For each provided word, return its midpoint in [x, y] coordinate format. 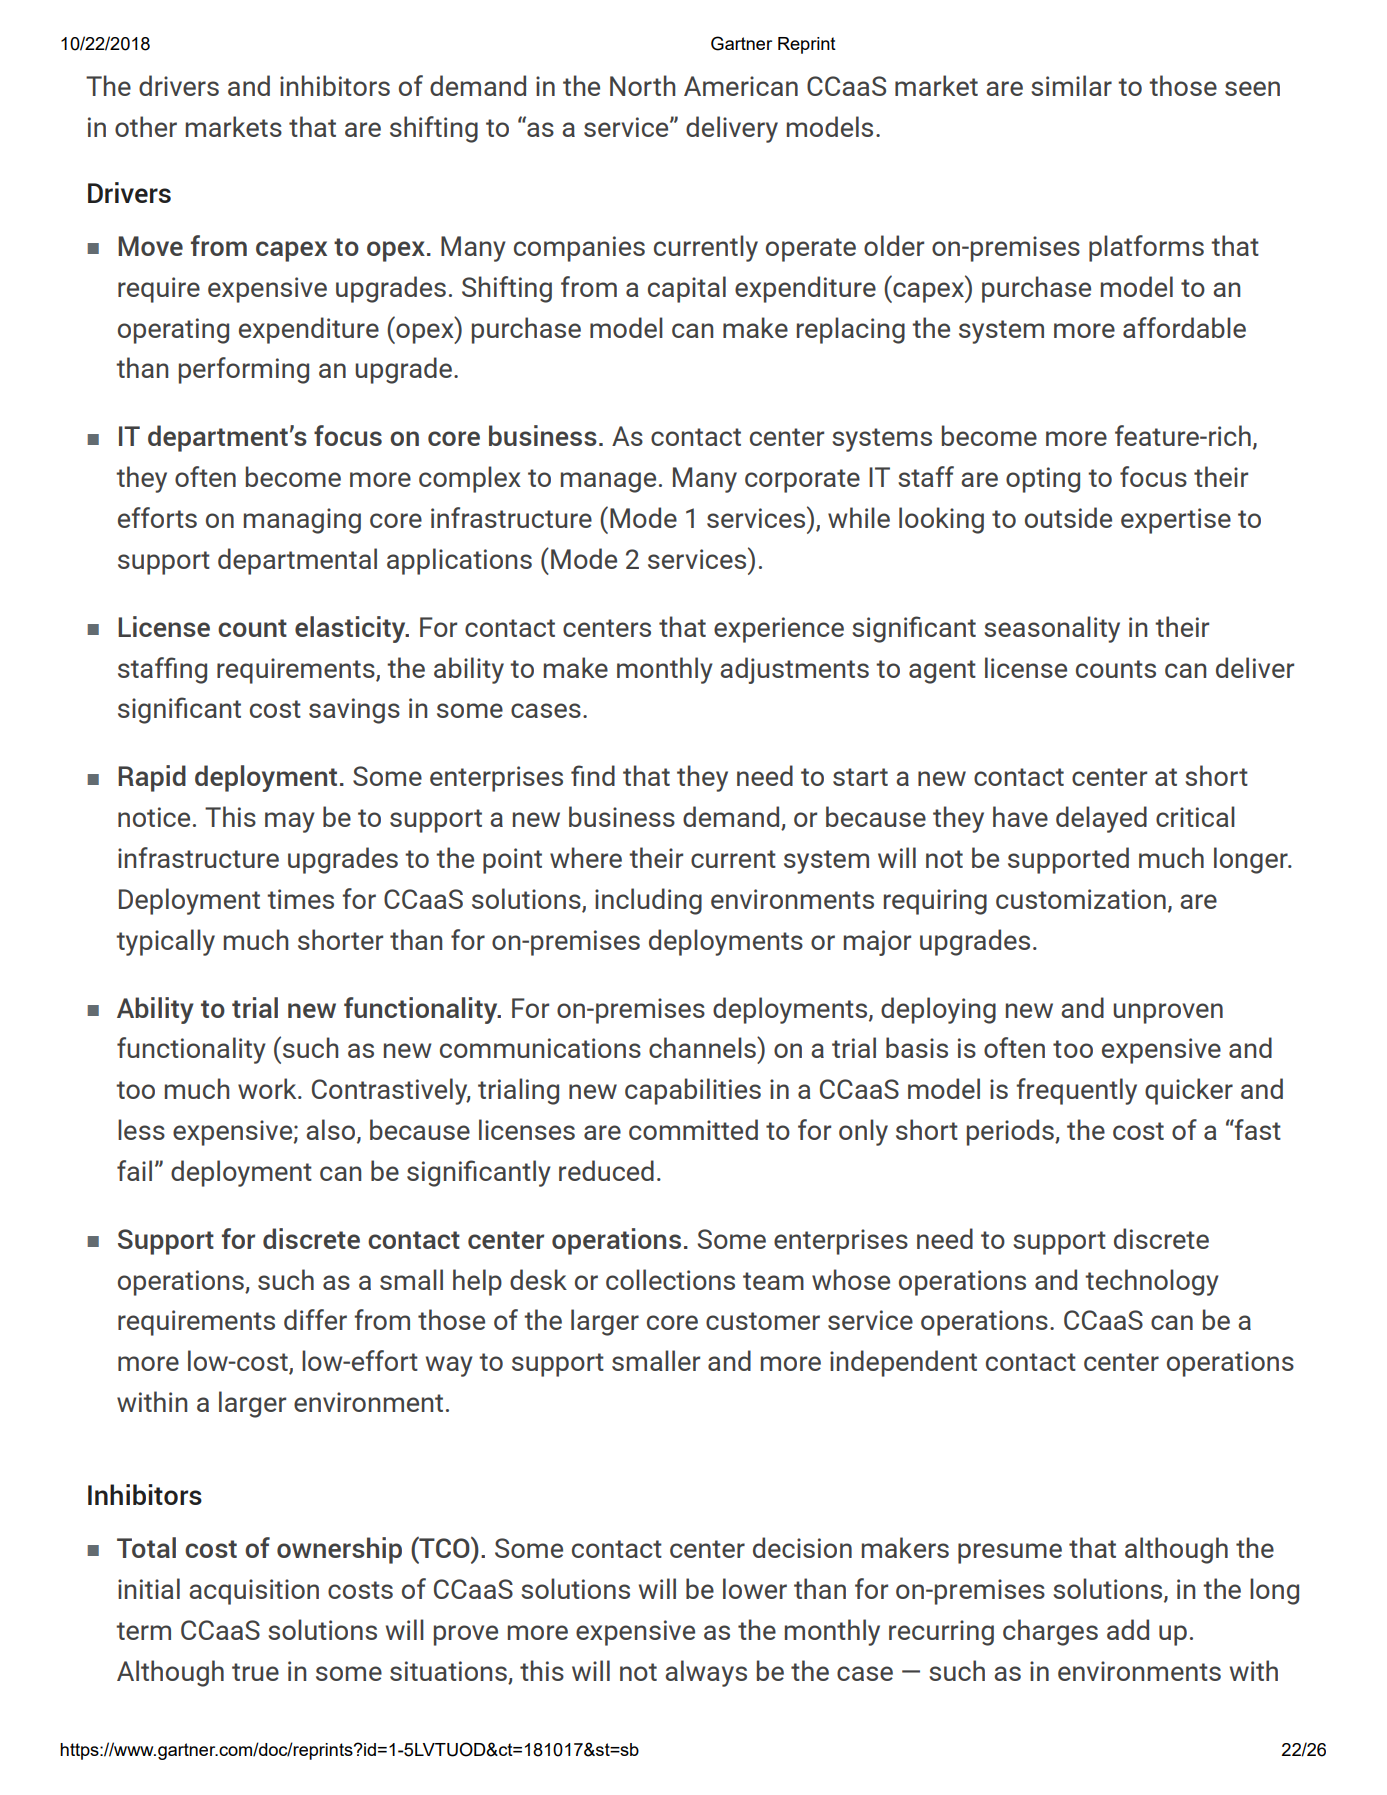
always [706, 1673]
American [741, 86]
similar [1071, 85]
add [1128, 1629]
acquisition [254, 1592]
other [146, 126]
